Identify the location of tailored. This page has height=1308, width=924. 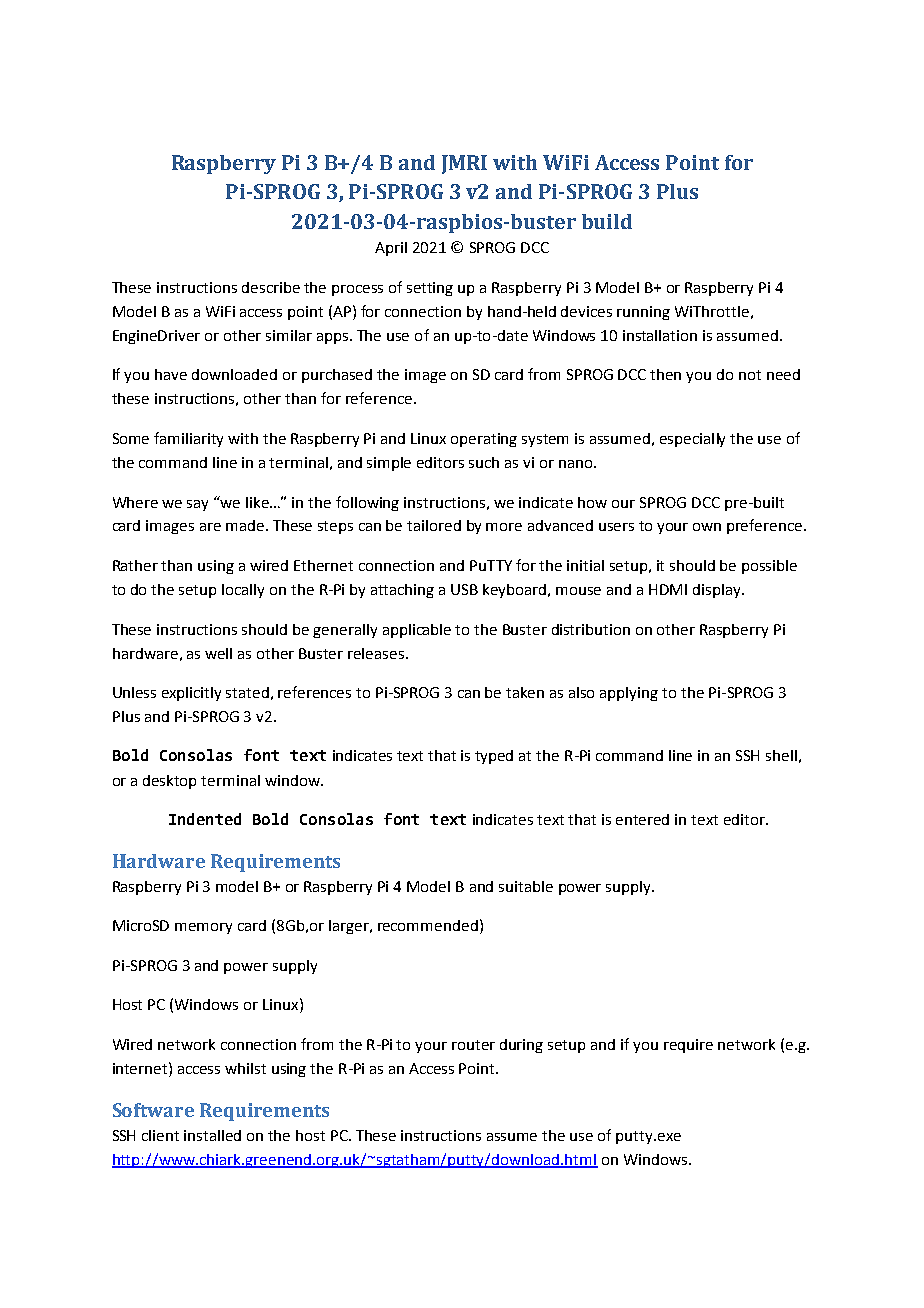
(434, 525).
